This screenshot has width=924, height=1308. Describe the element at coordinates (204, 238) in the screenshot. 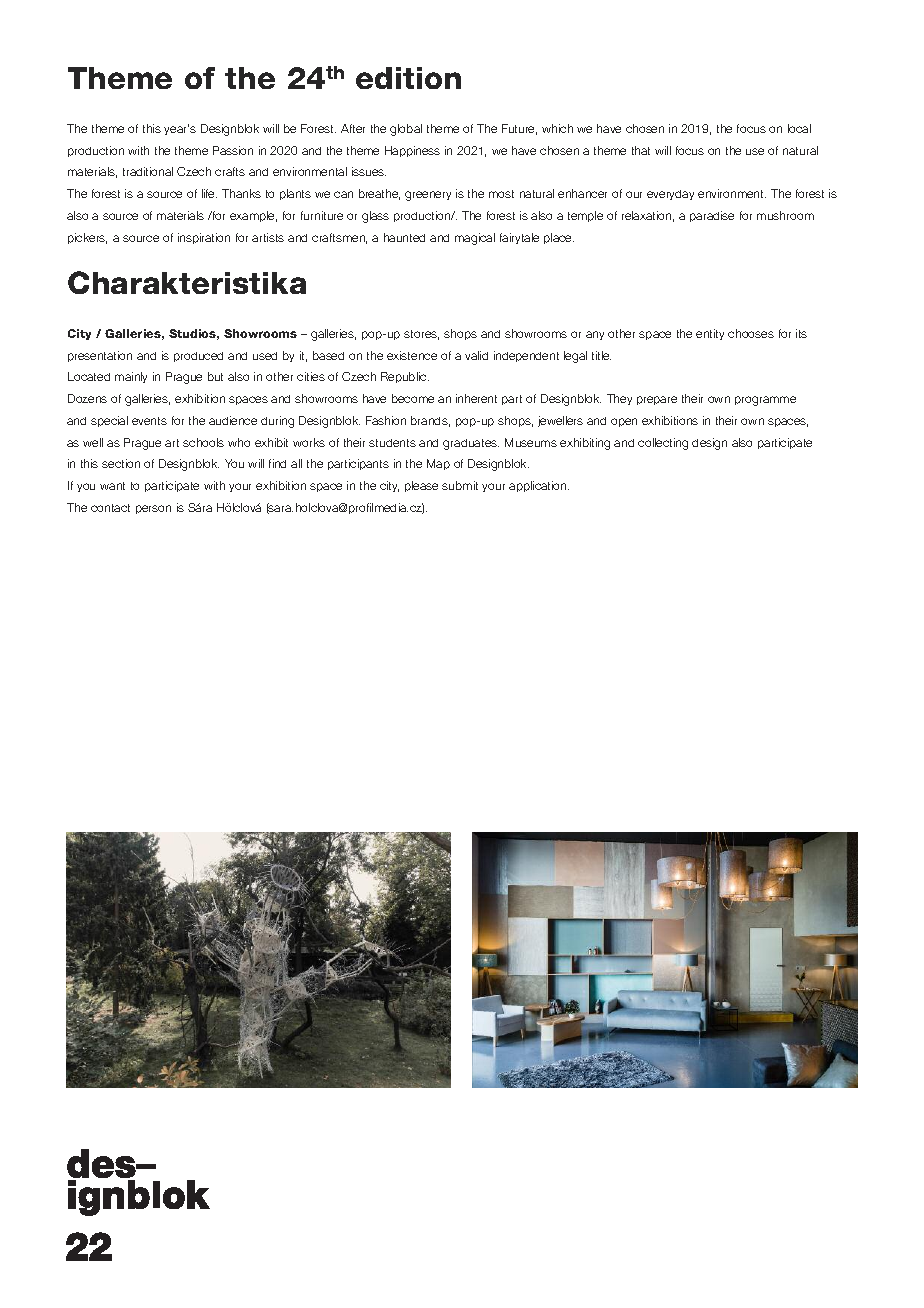

I see `inspiration` at that location.
